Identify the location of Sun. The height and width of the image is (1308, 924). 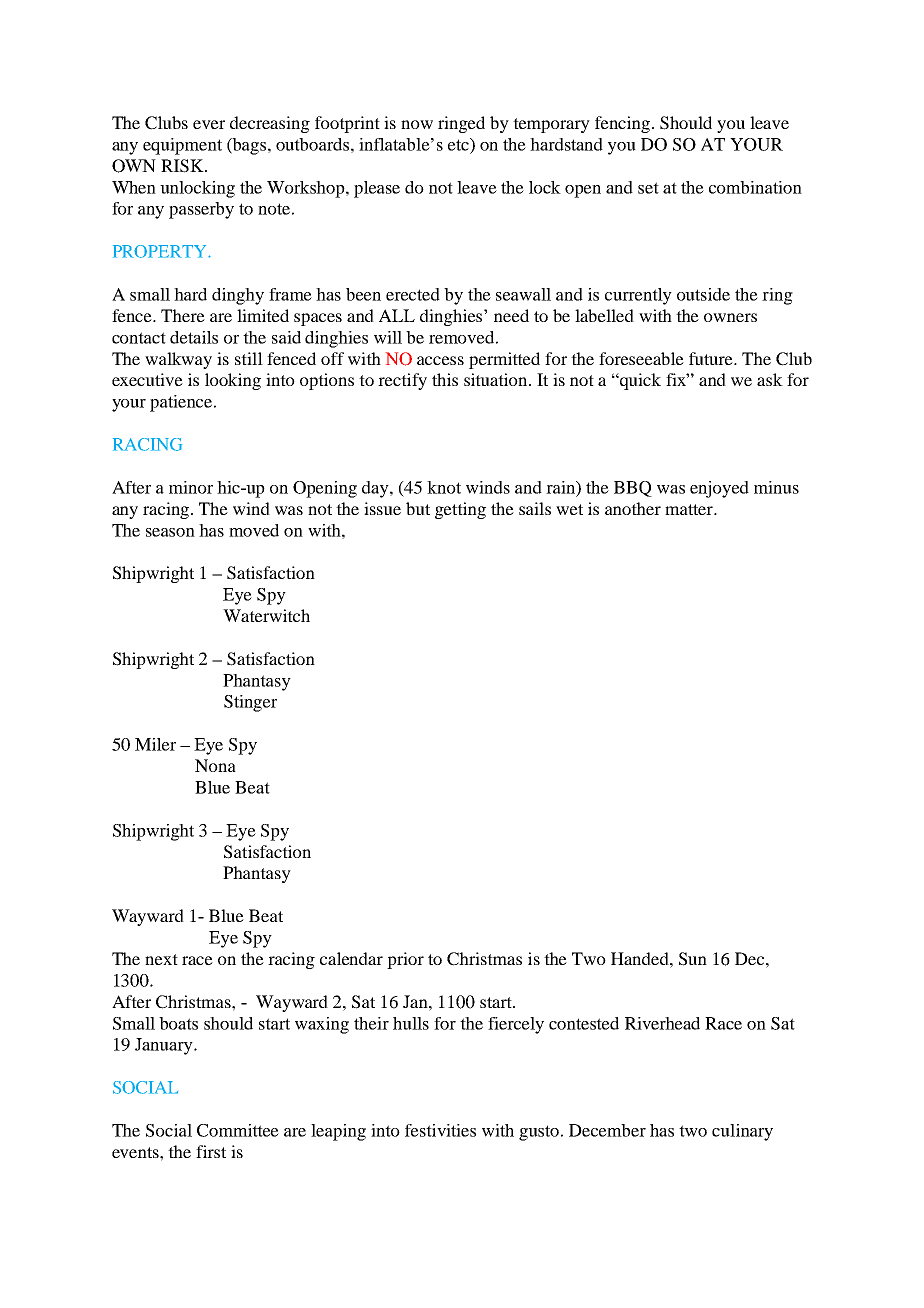
(693, 959).
